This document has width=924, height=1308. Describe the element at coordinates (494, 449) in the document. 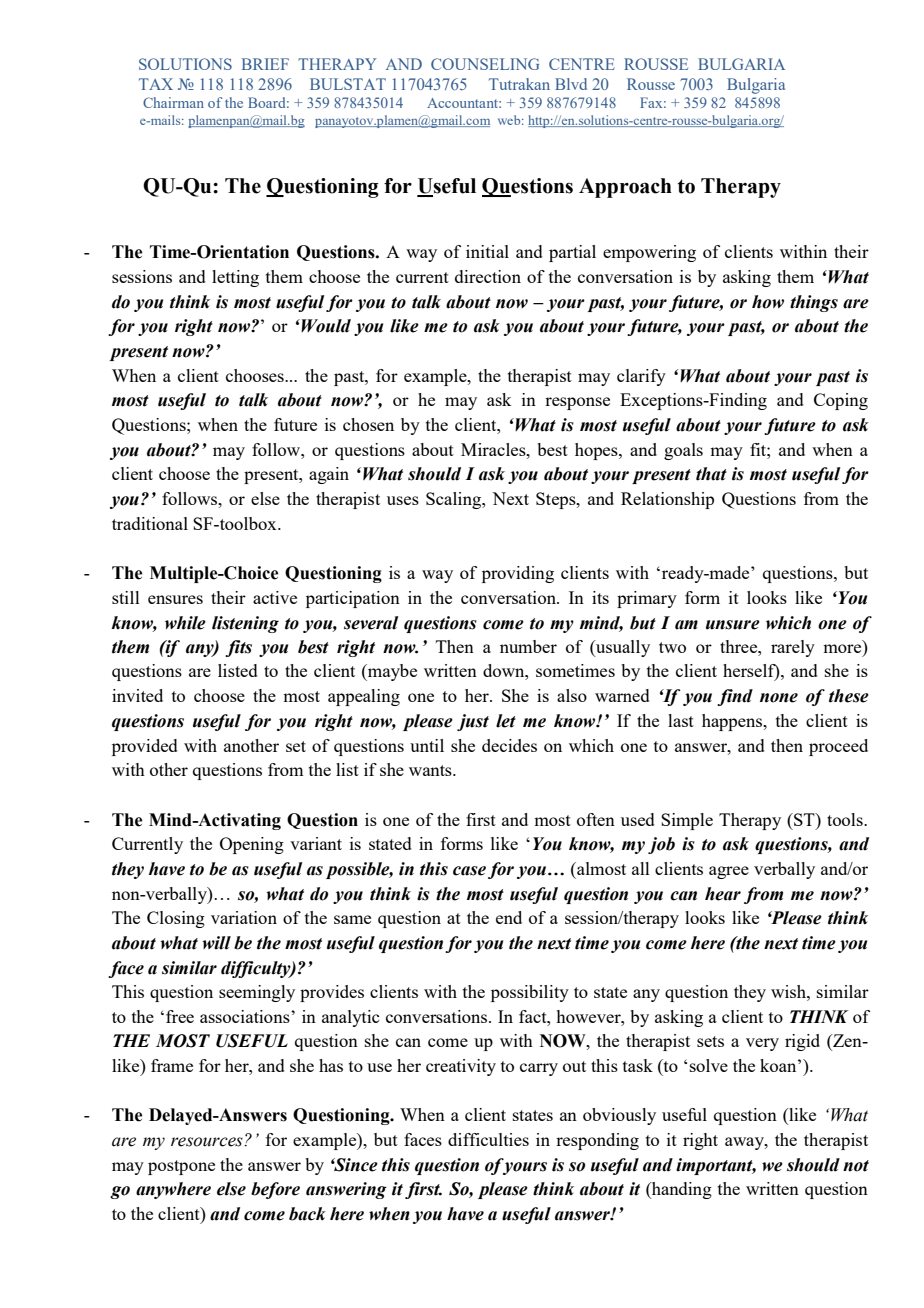

I see `Miracles` at that location.
